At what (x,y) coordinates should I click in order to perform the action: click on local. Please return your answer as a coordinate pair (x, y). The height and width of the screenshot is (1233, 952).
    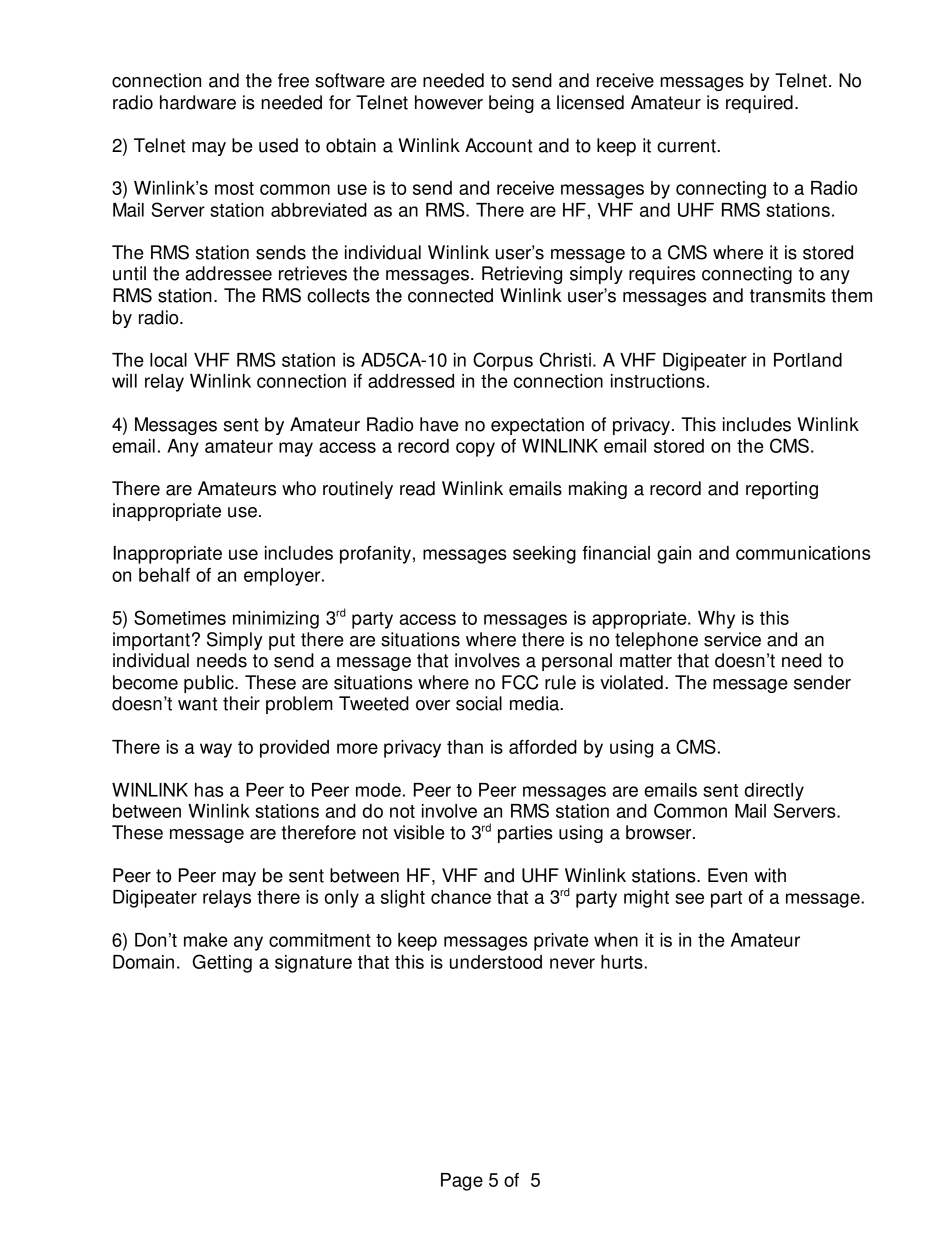
    Looking at the image, I should click on (168, 360).
